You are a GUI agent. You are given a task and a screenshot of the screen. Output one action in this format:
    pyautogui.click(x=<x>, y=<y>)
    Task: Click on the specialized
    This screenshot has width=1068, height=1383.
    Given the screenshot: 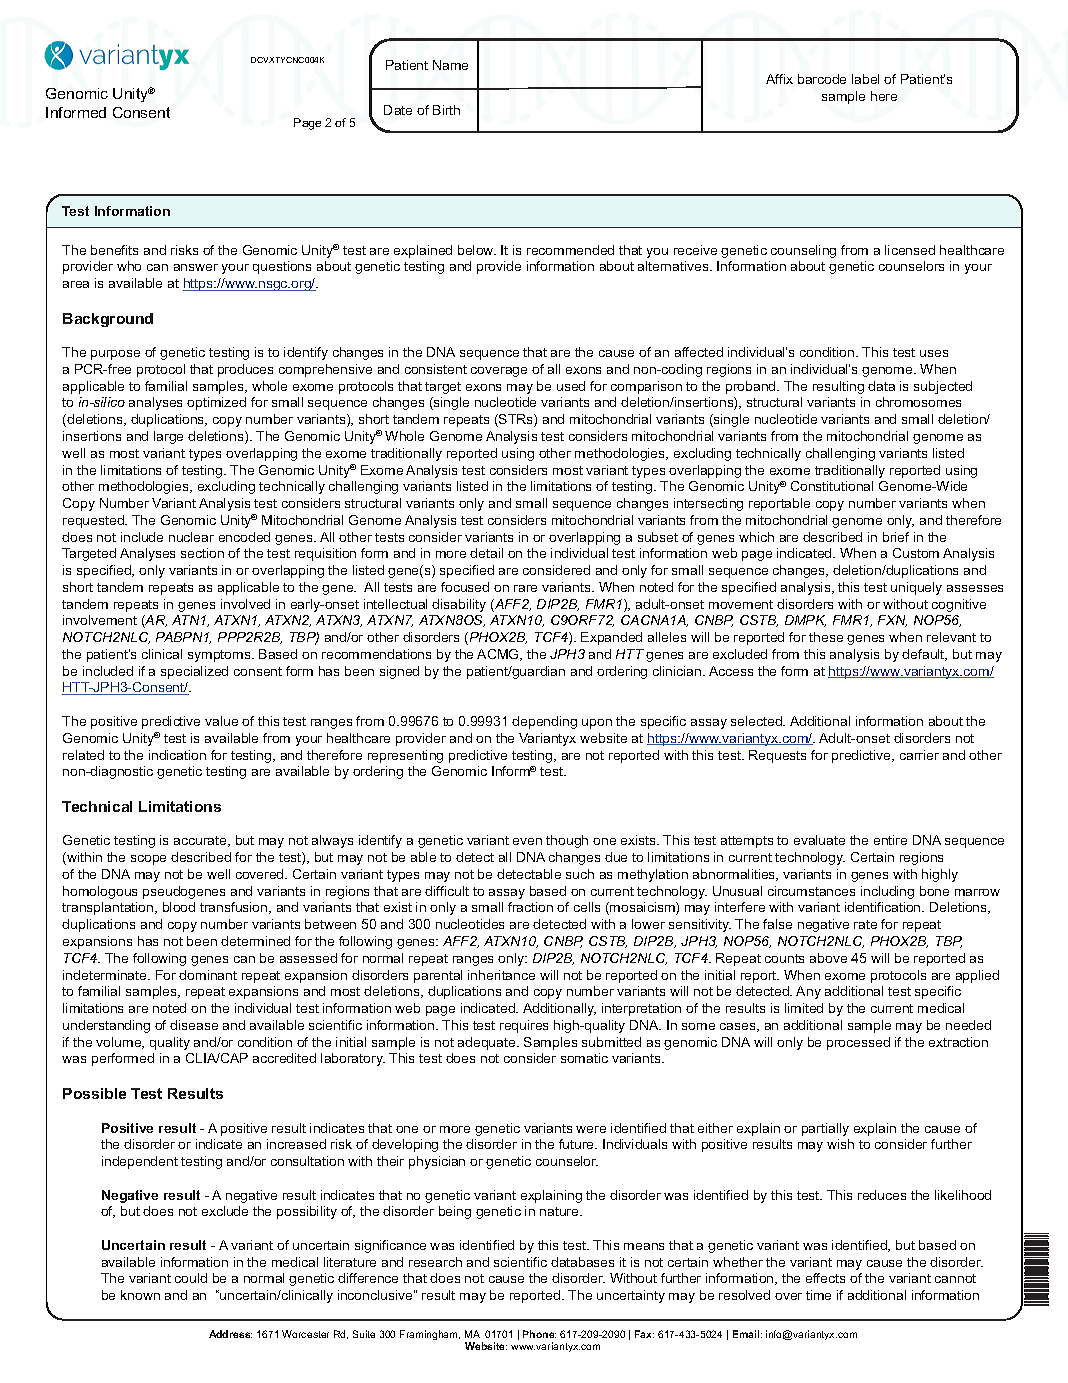 What is the action you would take?
    pyautogui.click(x=194, y=672)
